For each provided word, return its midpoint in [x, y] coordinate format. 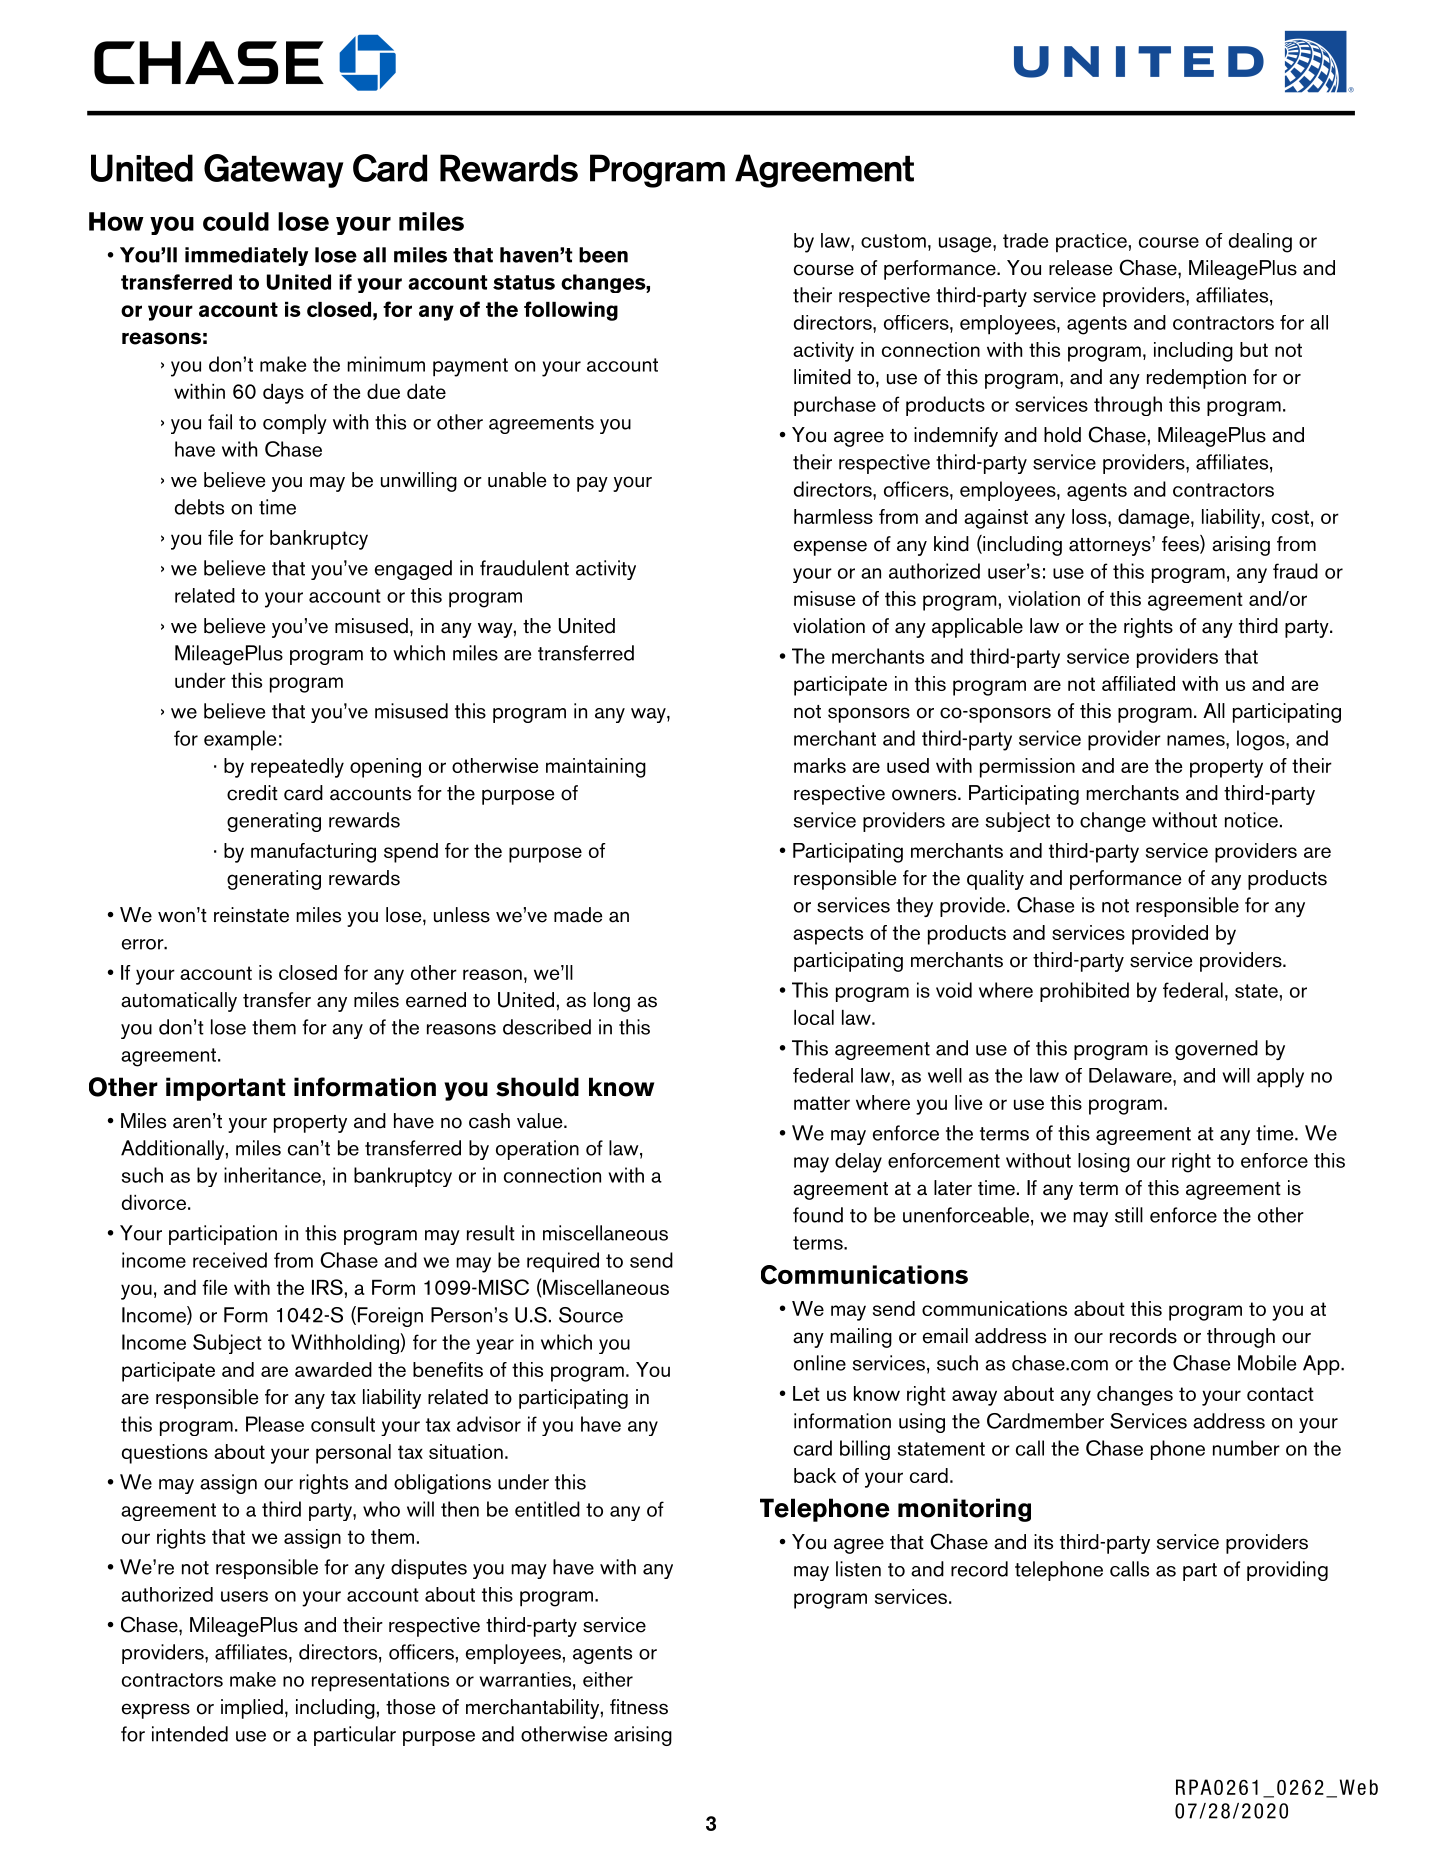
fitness [639, 1707]
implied [252, 1709]
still [1129, 1215]
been [603, 255]
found [818, 1215]
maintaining [596, 768]
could [236, 221]
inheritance [272, 1175]
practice [1091, 243]
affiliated [1138, 683]
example [240, 740]
